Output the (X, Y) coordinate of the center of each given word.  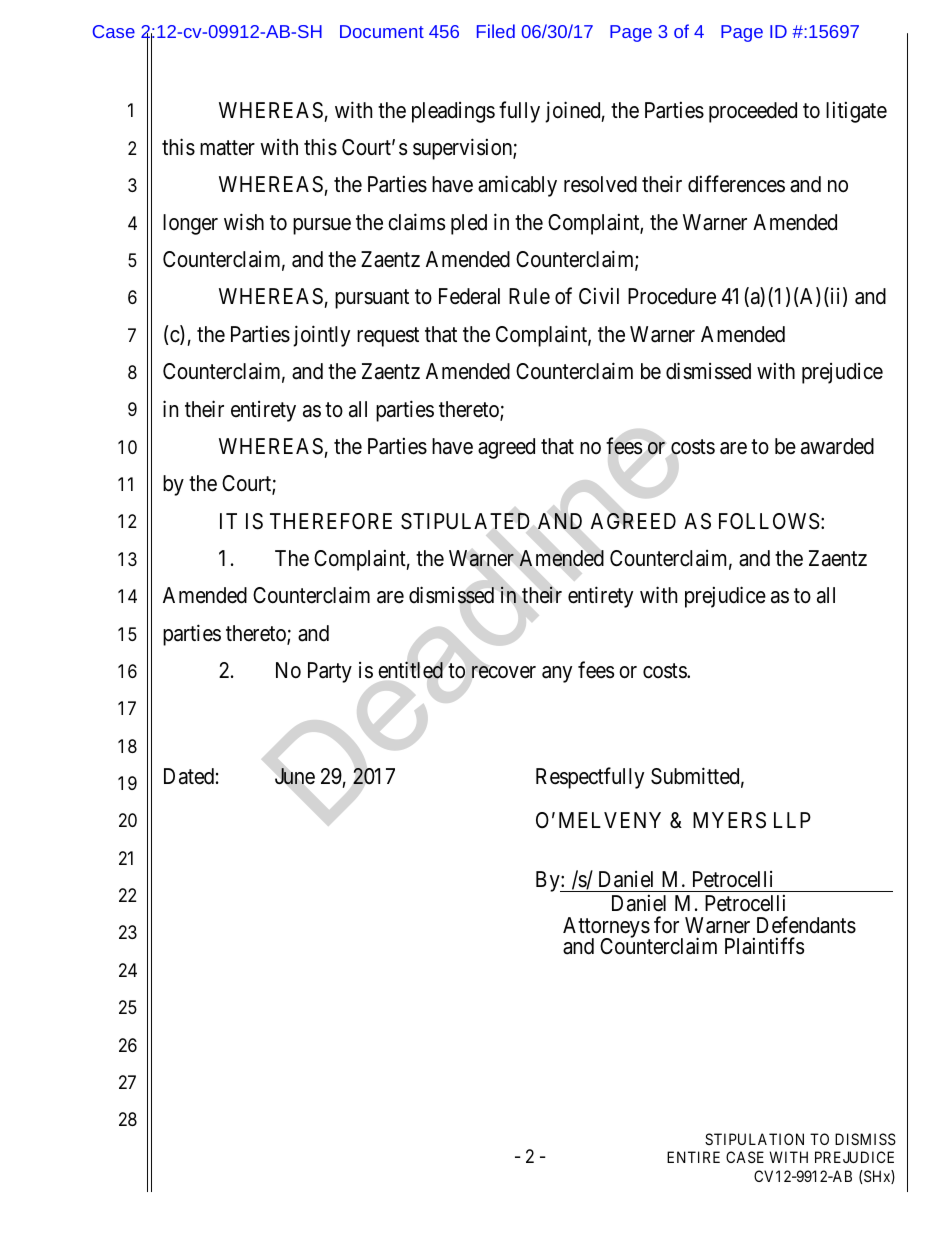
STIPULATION (754, 1139)
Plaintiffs (764, 946)
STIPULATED (465, 521)
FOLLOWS (769, 521)
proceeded (753, 112)
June (295, 776)
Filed (496, 31)
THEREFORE (331, 521)
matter (227, 148)
